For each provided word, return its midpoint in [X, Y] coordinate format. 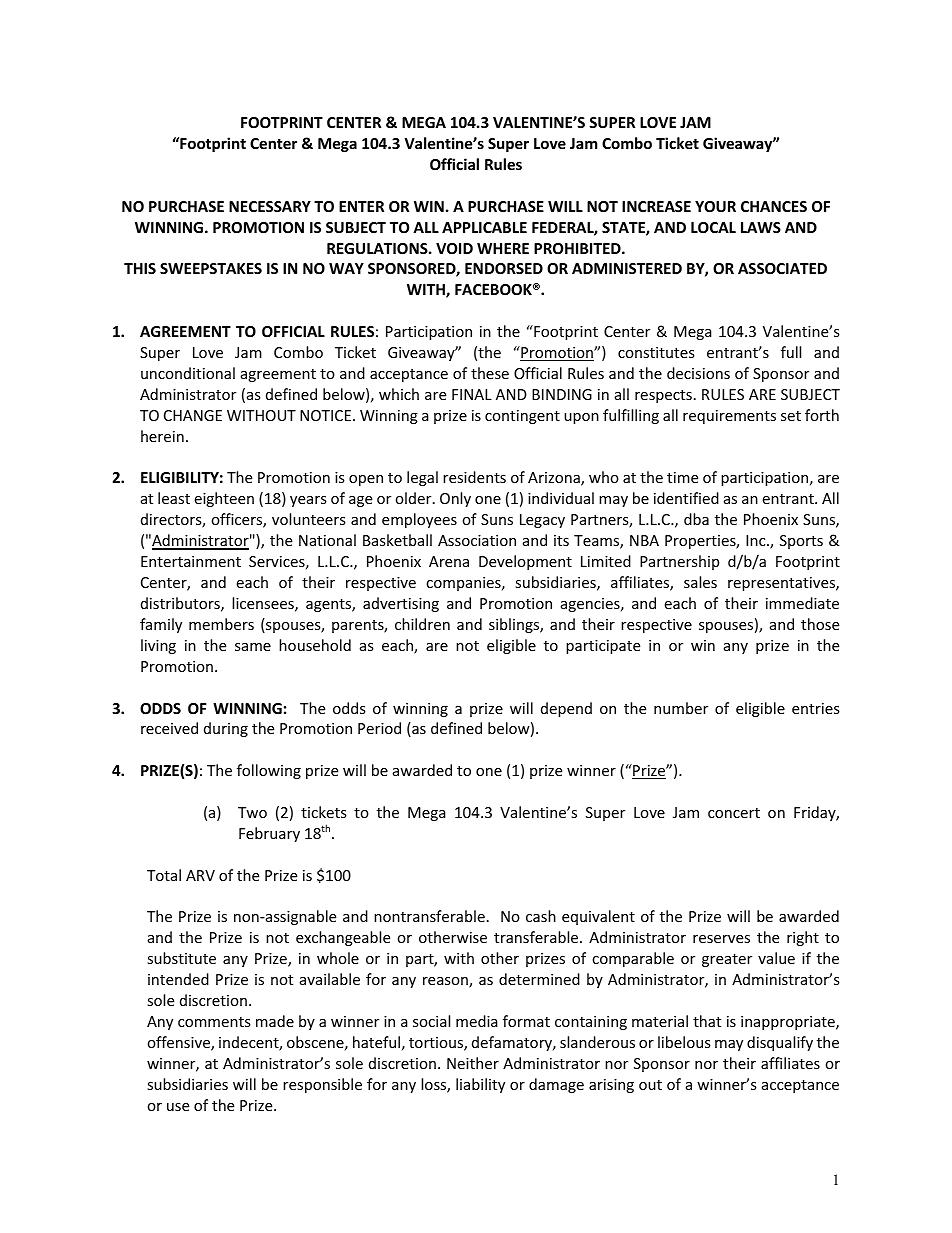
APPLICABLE [484, 227]
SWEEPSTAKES [211, 268]
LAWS [761, 227]
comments [214, 1022]
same [253, 647]
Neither [473, 1063]
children [422, 624]
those [820, 624]
